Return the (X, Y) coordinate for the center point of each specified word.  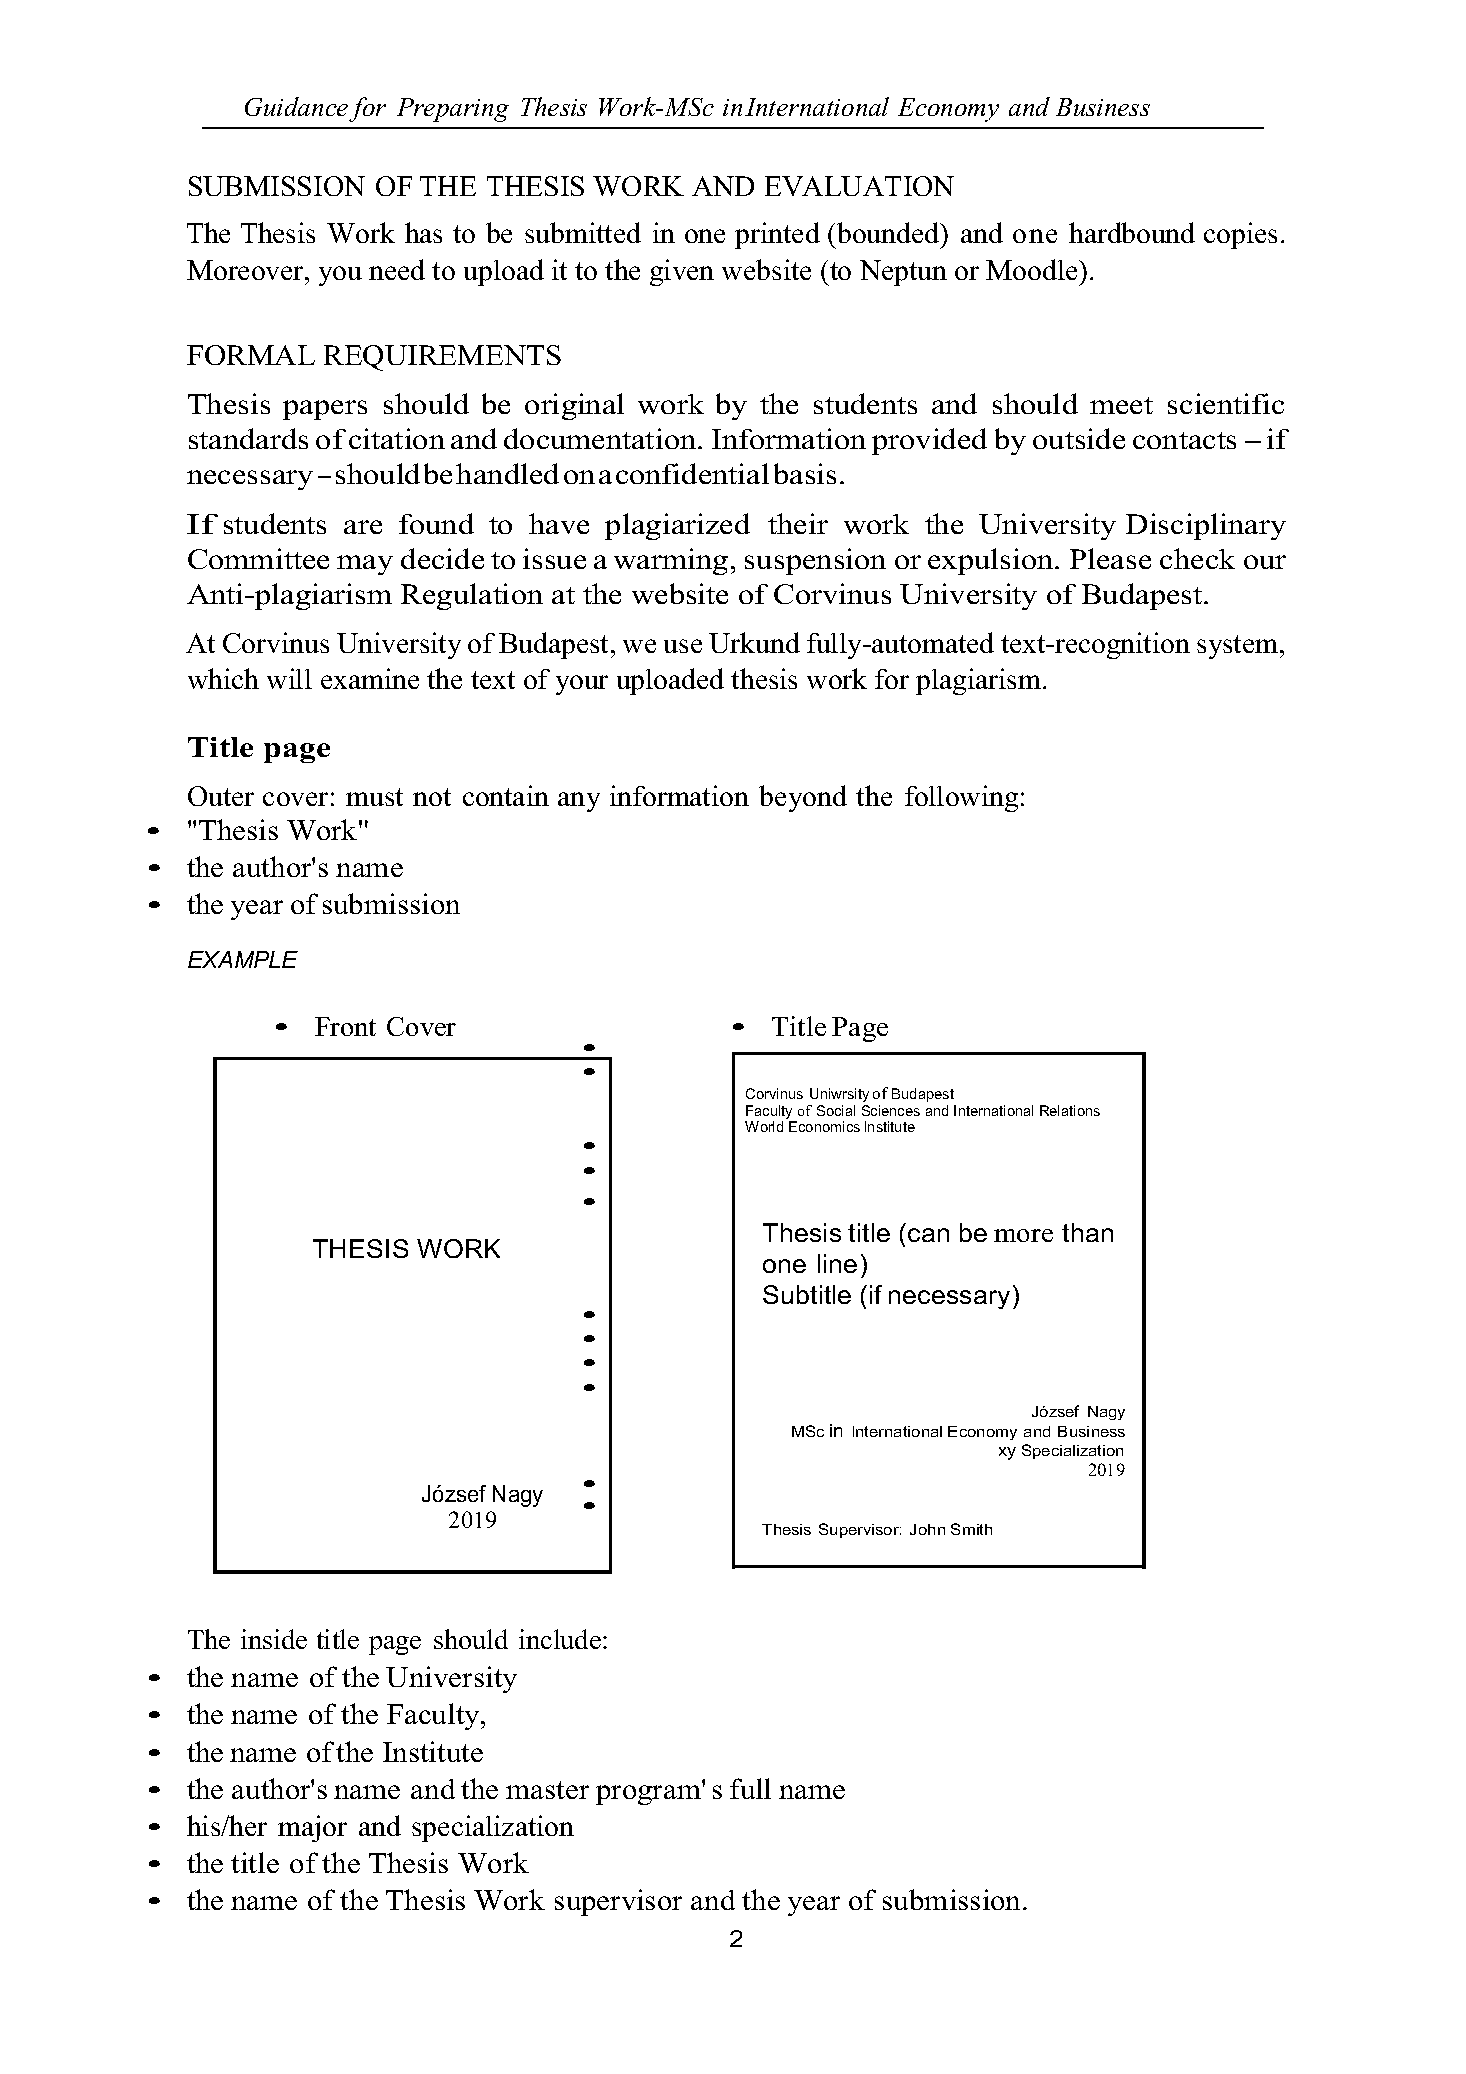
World (764, 1126)
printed (777, 235)
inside (274, 1639)
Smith (971, 1529)
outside (1079, 438)
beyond (803, 798)
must (374, 797)
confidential (692, 473)
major (312, 1828)
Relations (1070, 1110)
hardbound (1132, 232)
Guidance (296, 106)
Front (345, 1026)
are (363, 527)
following (961, 798)
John (927, 1529)
